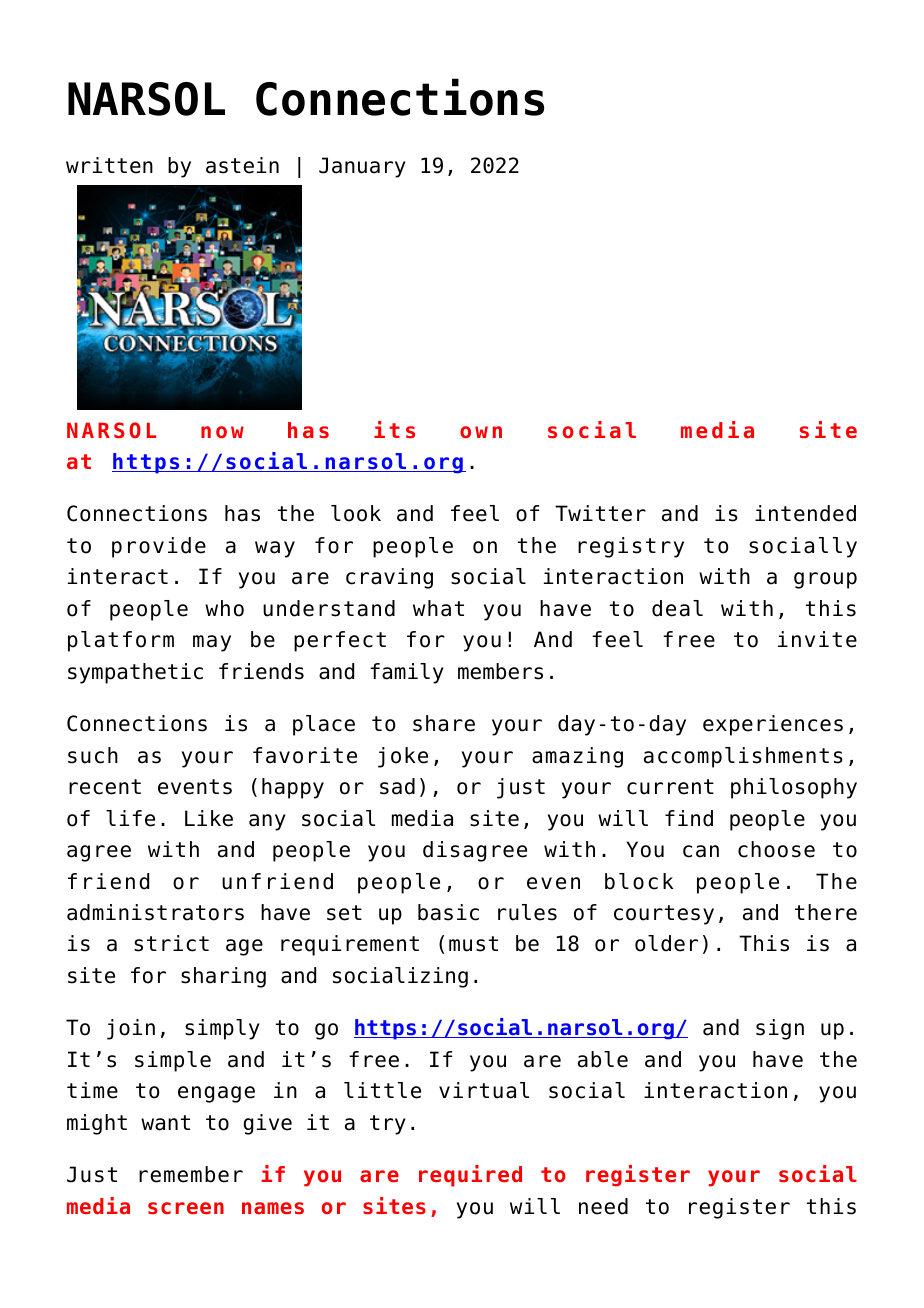  I want to click on January, so click(362, 167).
